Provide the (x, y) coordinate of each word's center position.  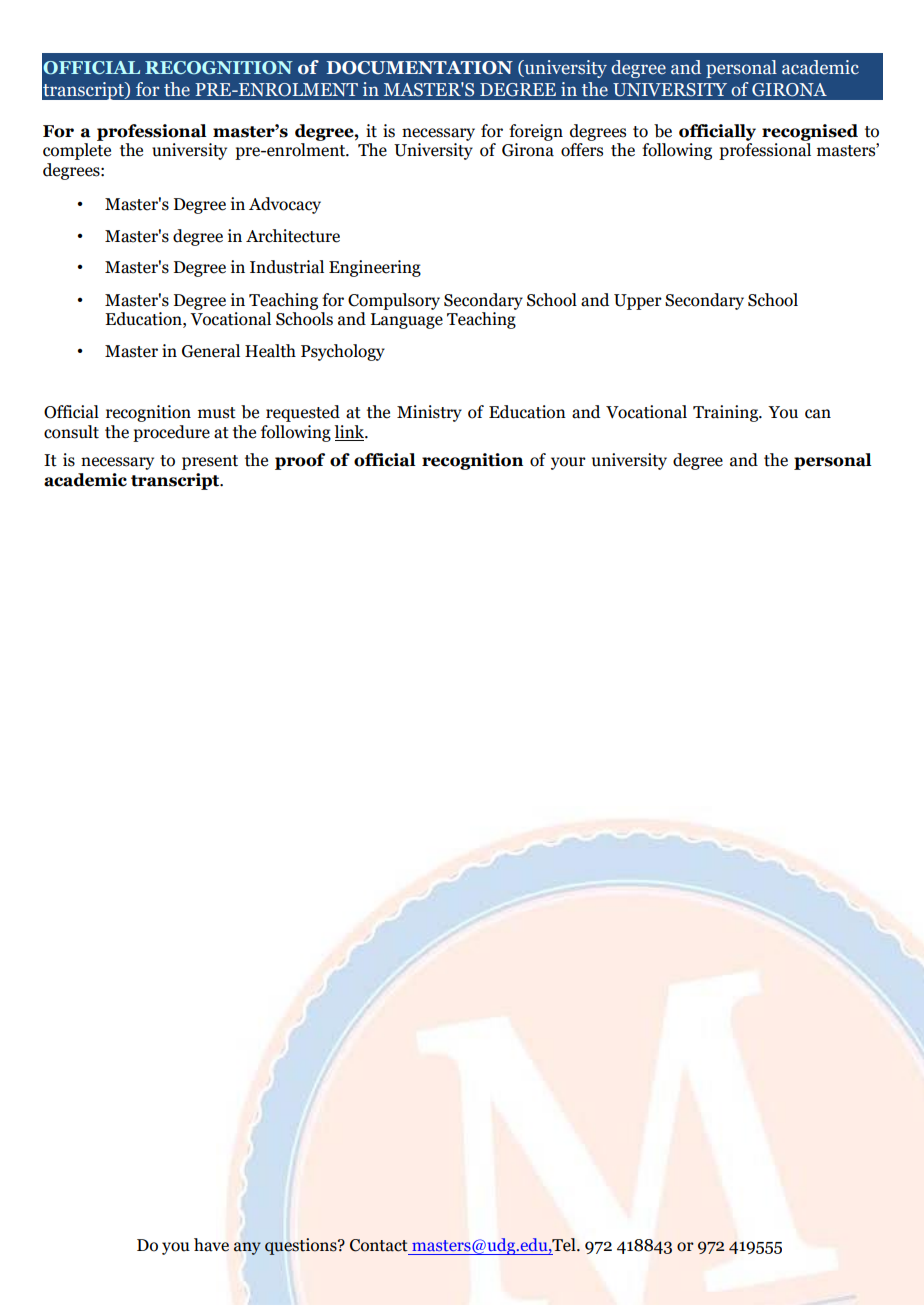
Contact (379, 1245)
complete (77, 151)
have (211, 1245)
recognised (810, 132)
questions (302, 1246)
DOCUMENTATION (419, 68)
